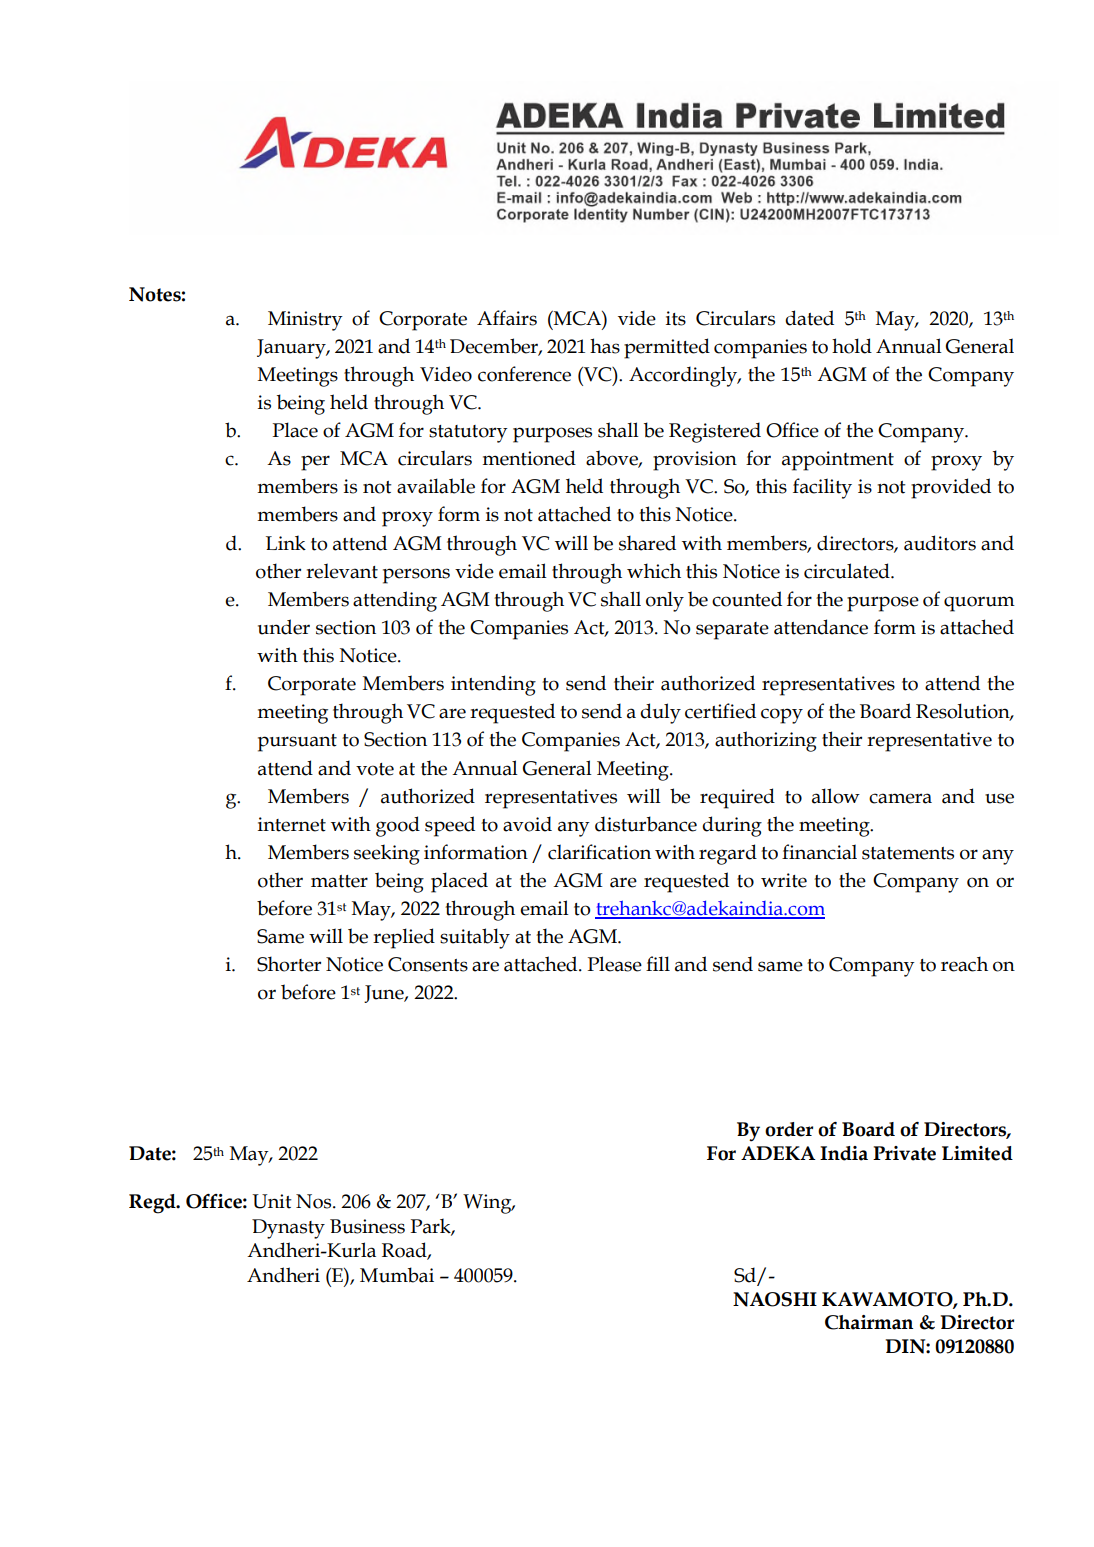 This image has height=1547, width=1094. What do you see at coordinates (605, 346) in the image?
I see `has` at bounding box center [605, 346].
